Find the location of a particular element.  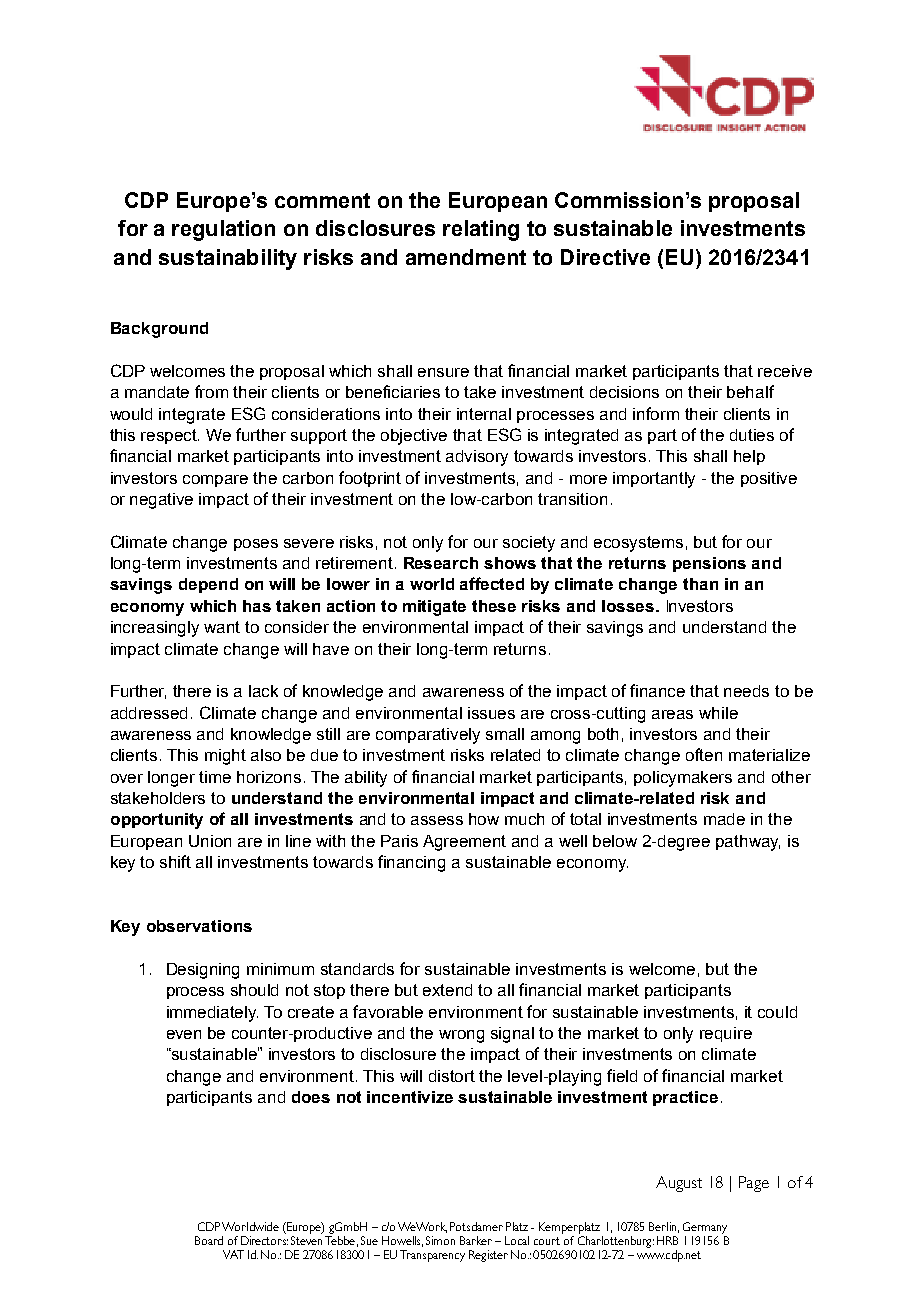

regulation is located at coordinates (223, 230).
